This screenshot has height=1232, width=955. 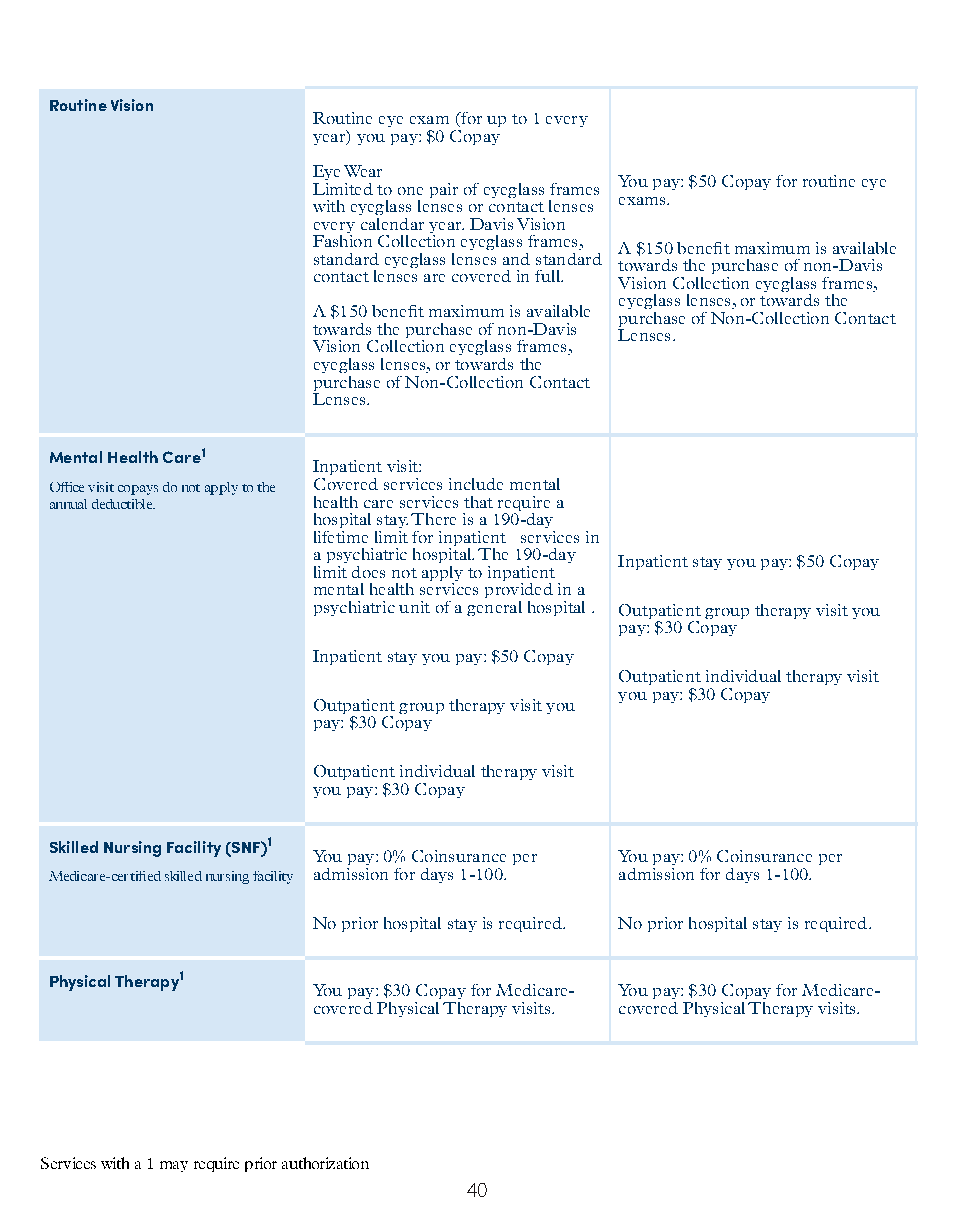 What do you see at coordinates (123, 504) in the screenshot?
I see `deductible` at bounding box center [123, 504].
